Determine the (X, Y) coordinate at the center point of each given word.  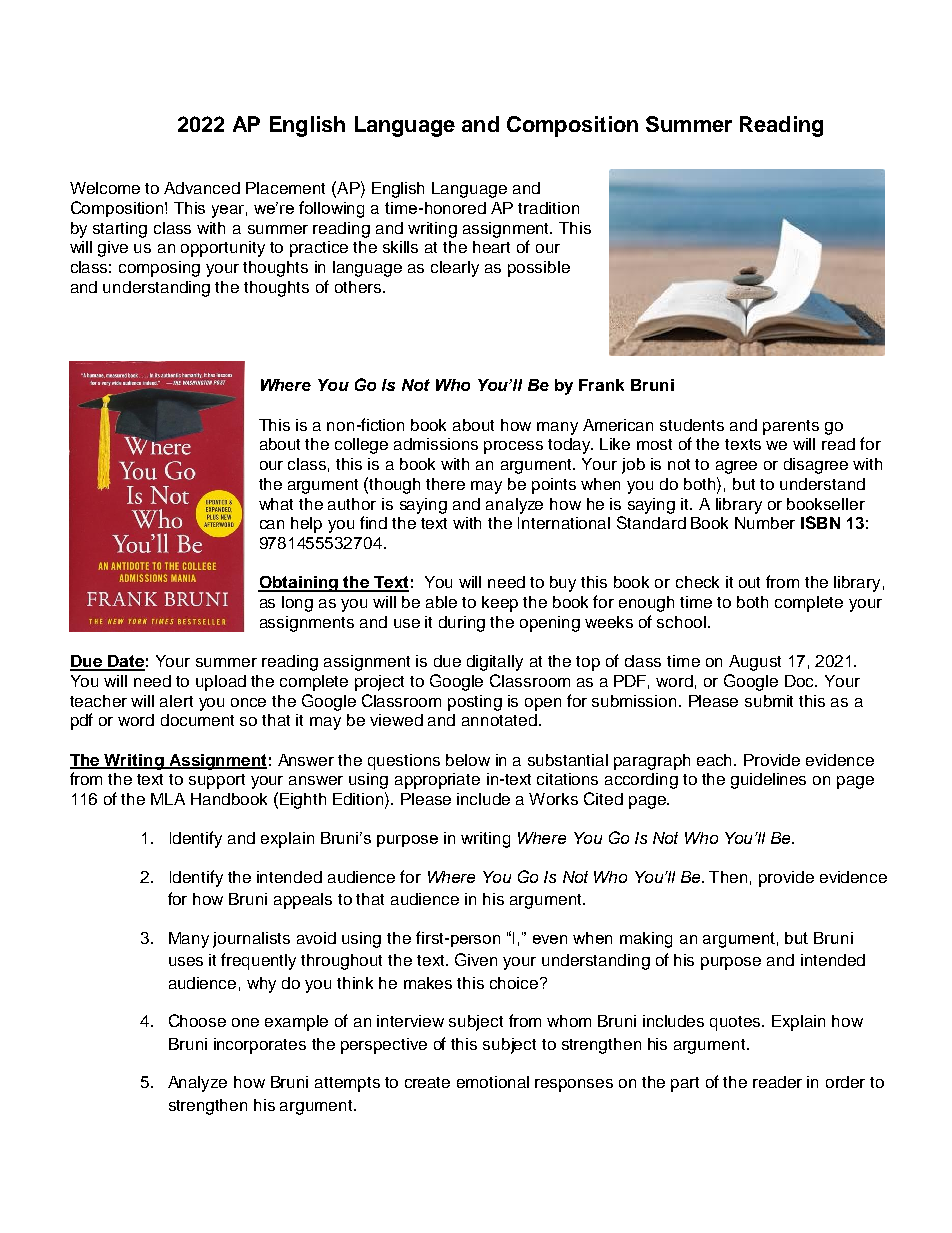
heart (491, 247)
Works (553, 799)
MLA (168, 799)
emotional (493, 1082)
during (462, 624)
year (229, 211)
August (755, 663)
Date (125, 662)
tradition (548, 208)
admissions (436, 444)
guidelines (768, 781)
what (276, 504)
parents (791, 427)
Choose (197, 1020)
